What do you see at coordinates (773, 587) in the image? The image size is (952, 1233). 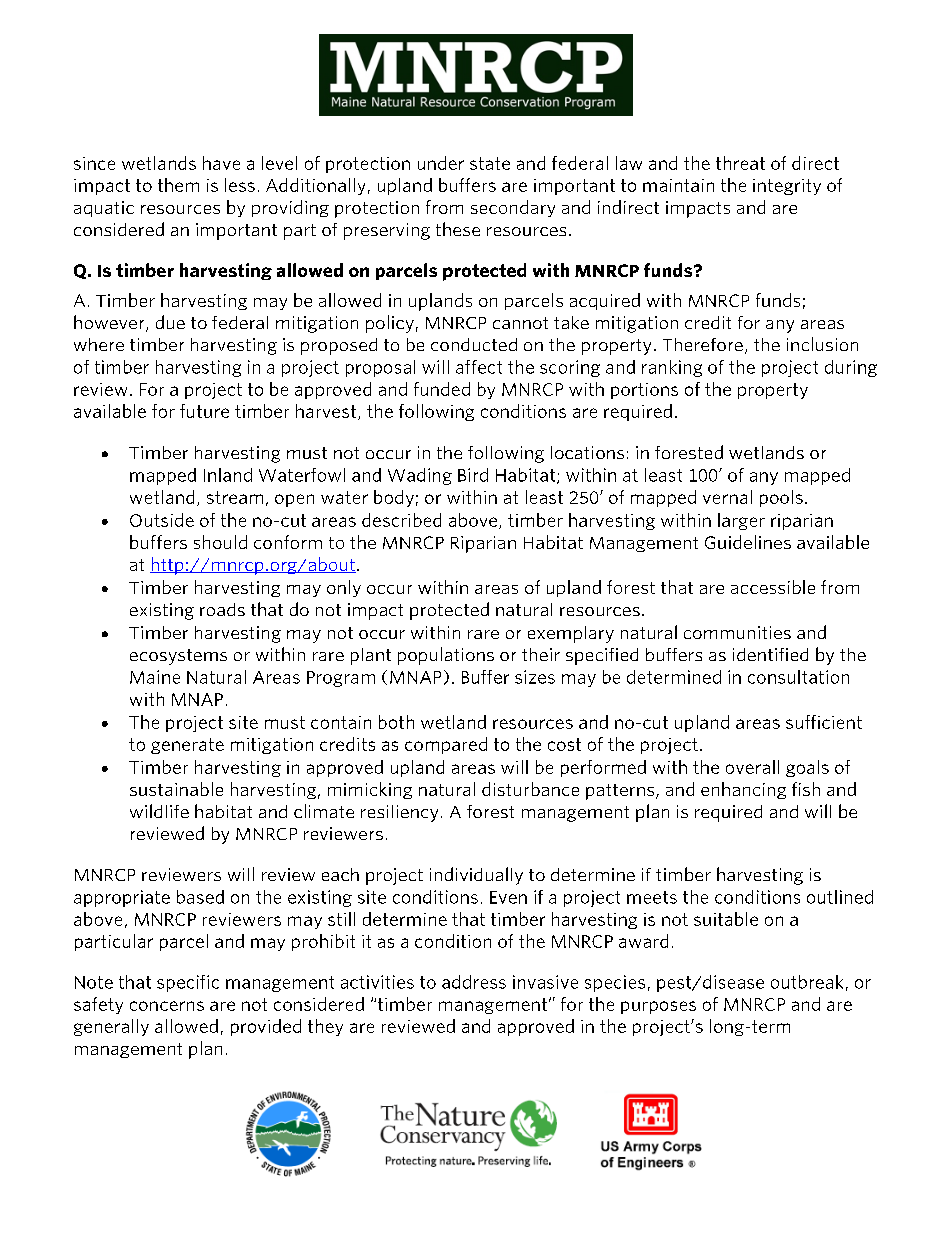 I see `accessible` at bounding box center [773, 587].
